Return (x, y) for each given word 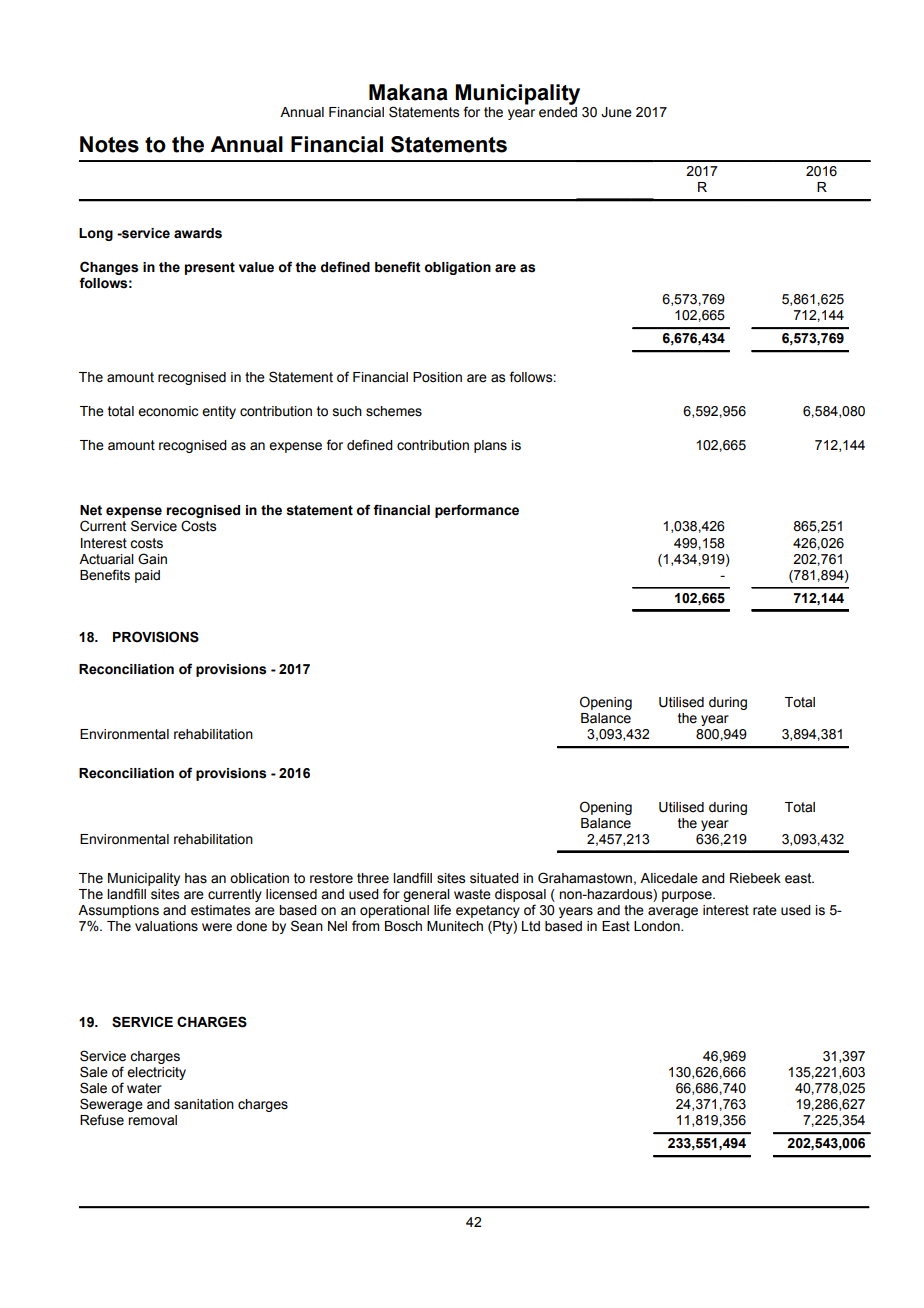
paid (147, 576)
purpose (688, 896)
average (673, 912)
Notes (109, 144)
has (196, 878)
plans (490, 446)
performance (477, 511)
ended (558, 112)
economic (168, 411)
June (616, 112)
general (426, 897)
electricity (156, 1073)
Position (437, 377)
